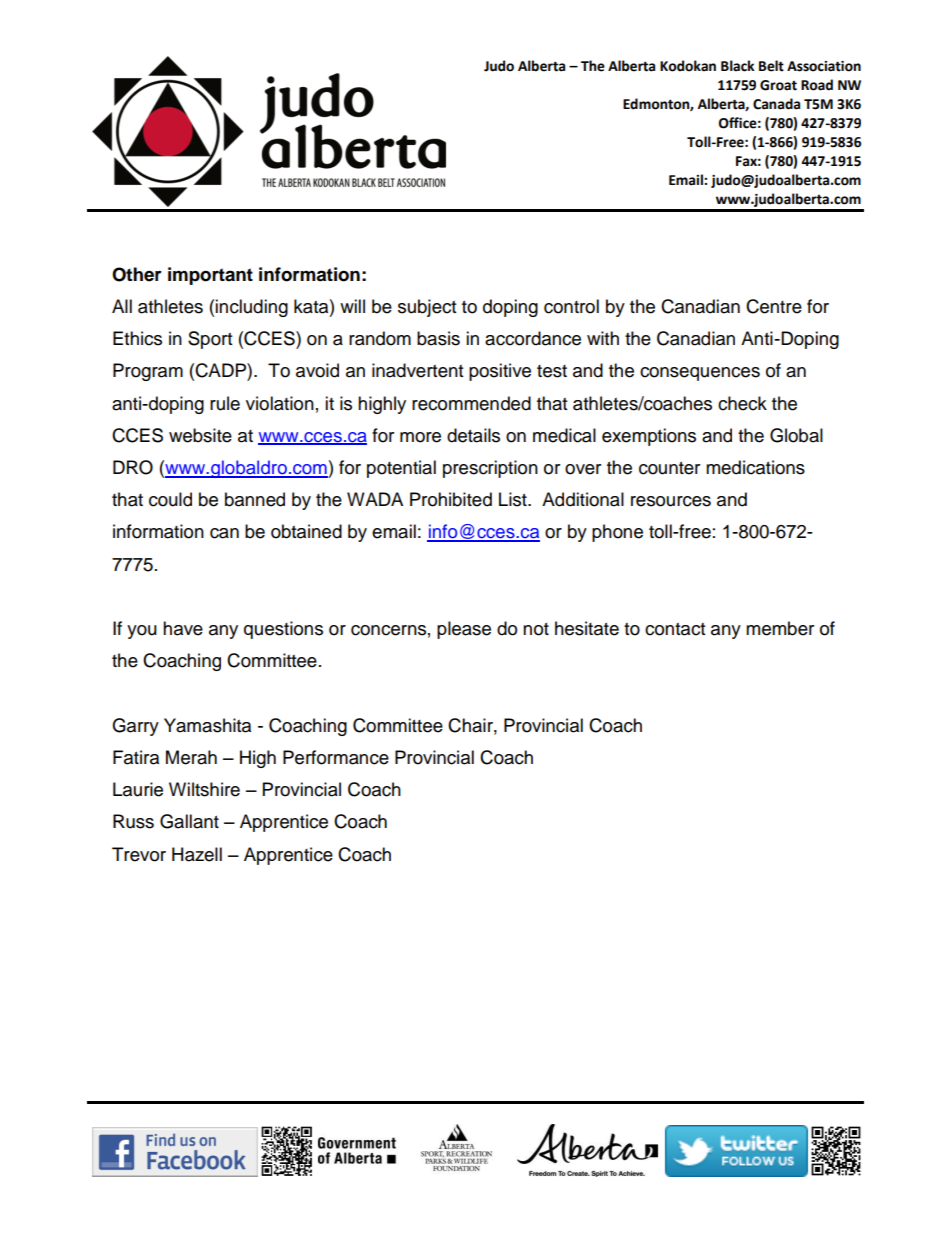 This screenshot has height=1233, width=952. What do you see at coordinates (738, 66) in the screenshot?
I see `Black` at bounding box center [738, 66].
